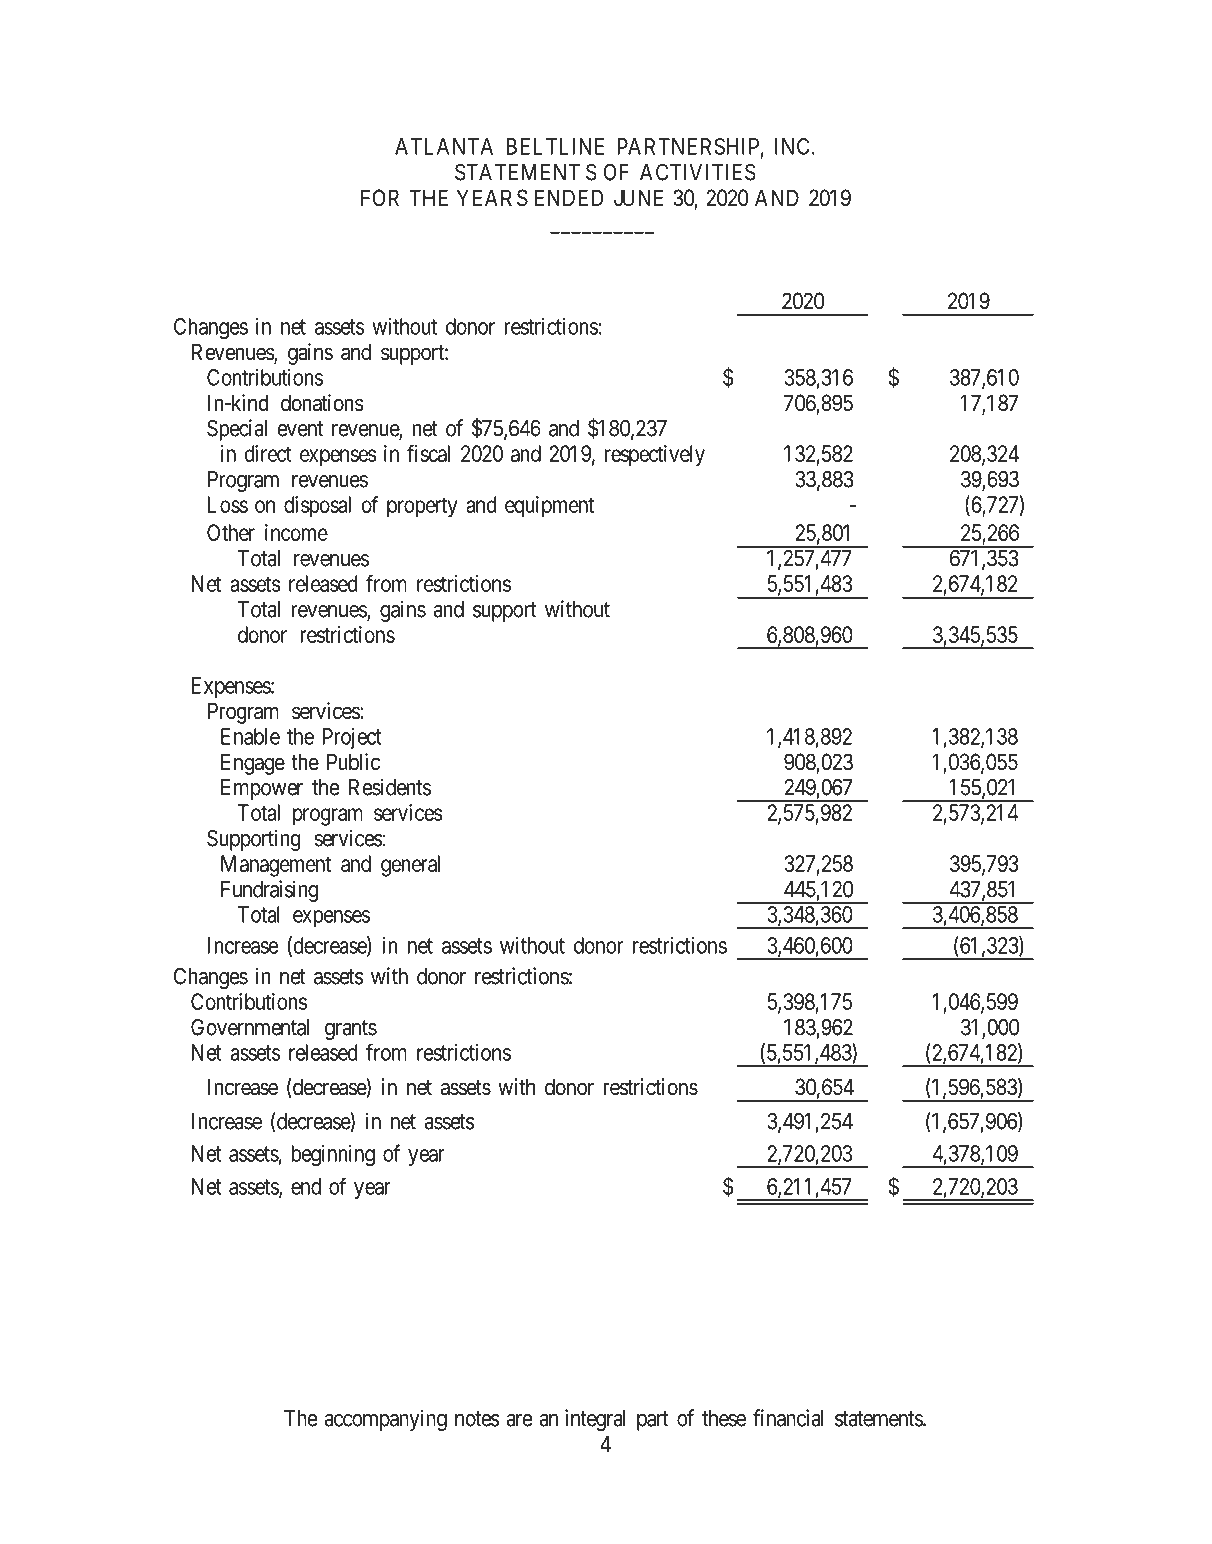  I want to click on these, so click(724, 1418).
